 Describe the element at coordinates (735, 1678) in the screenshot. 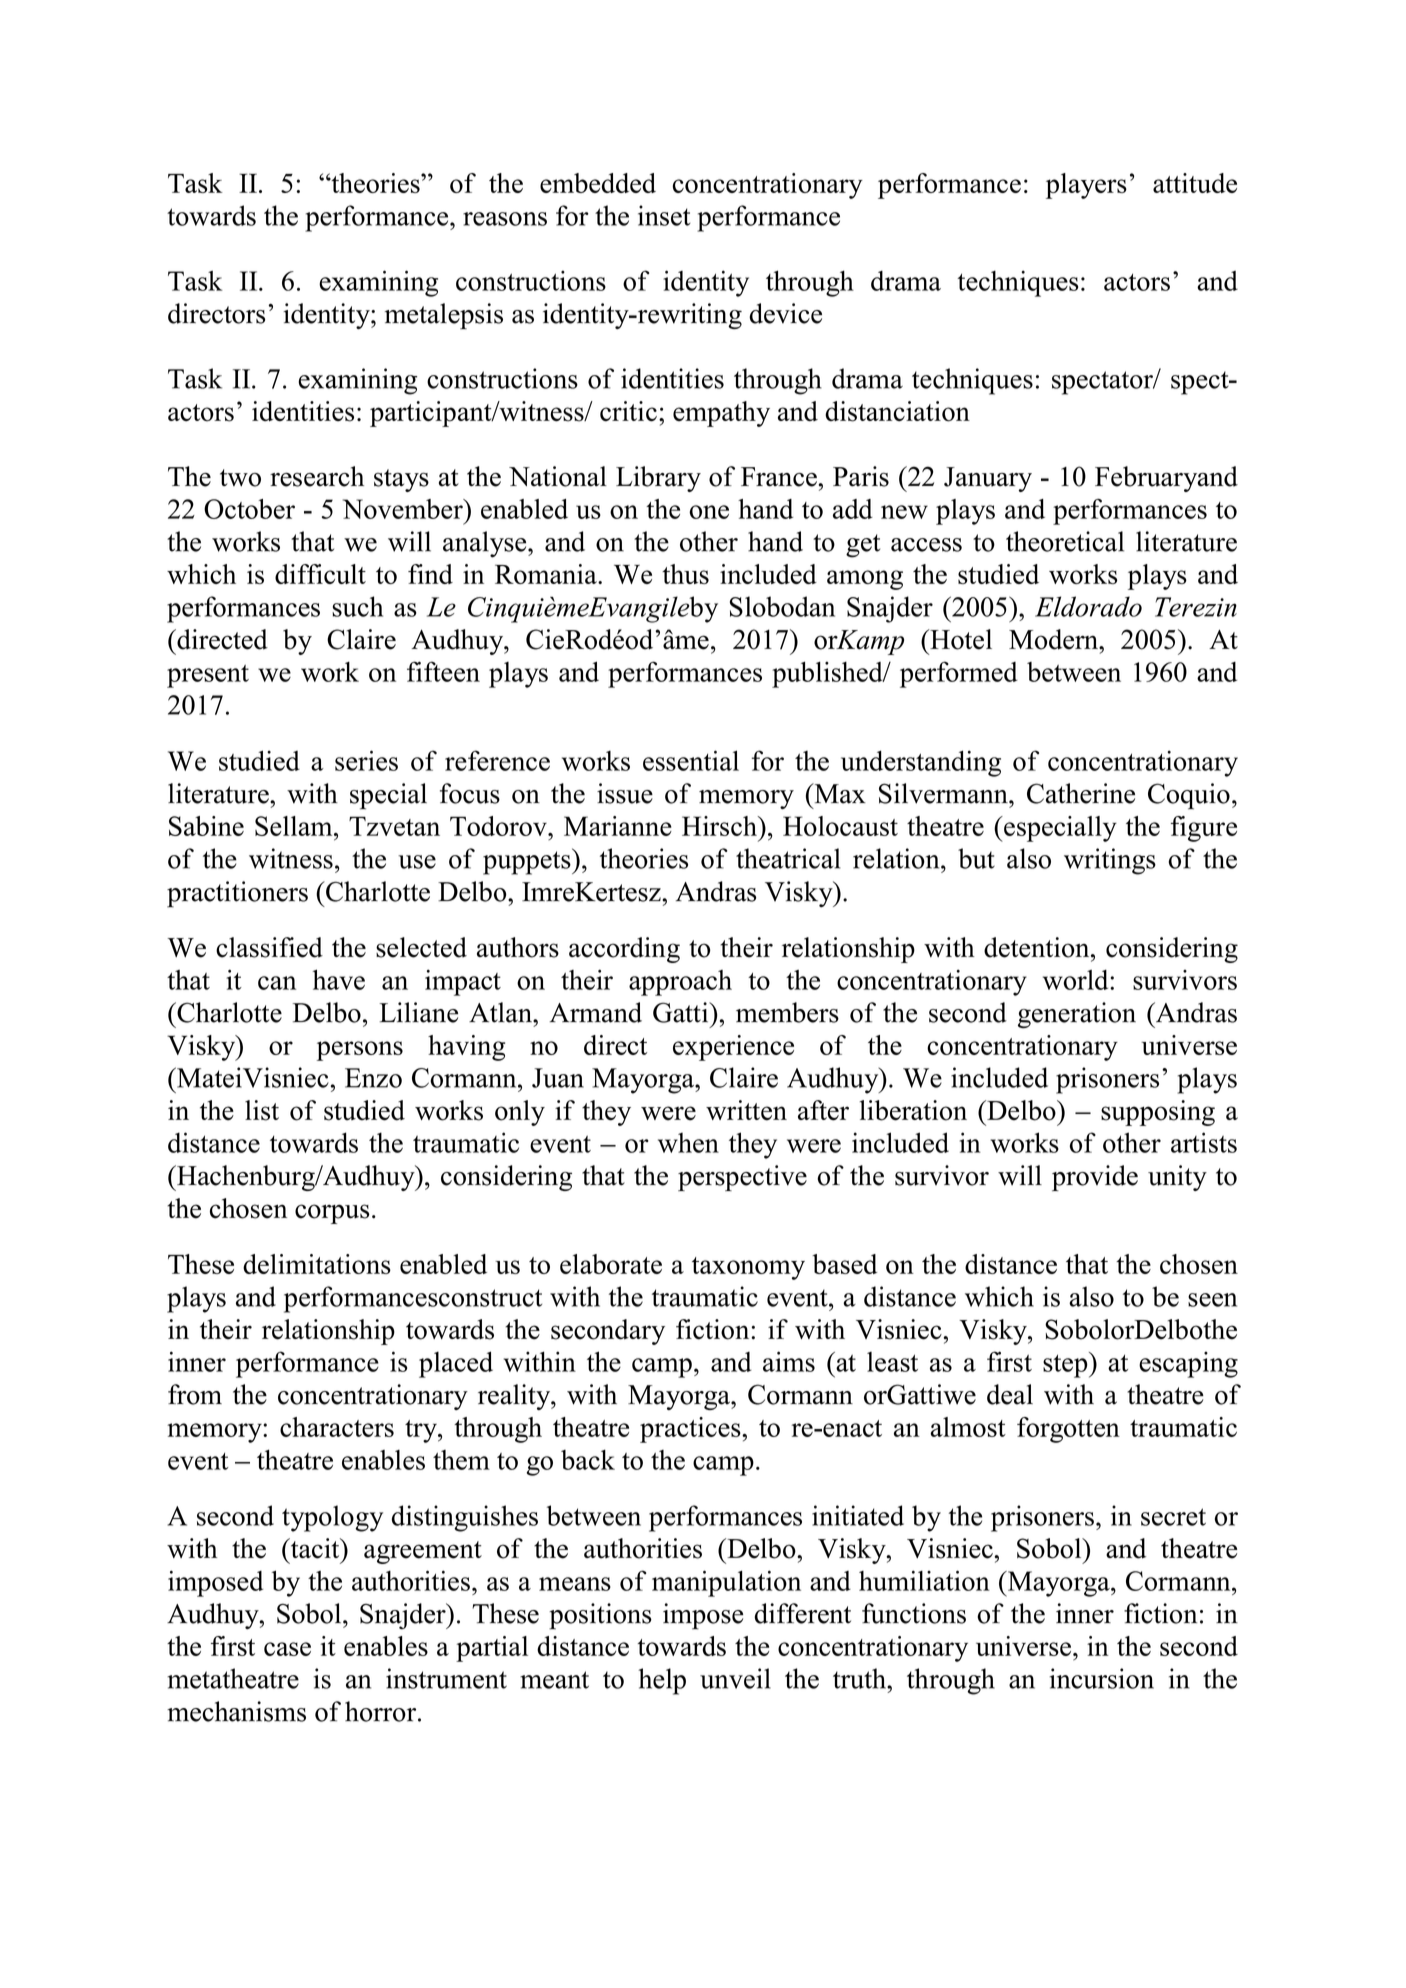

I see `unveil` at that location.
